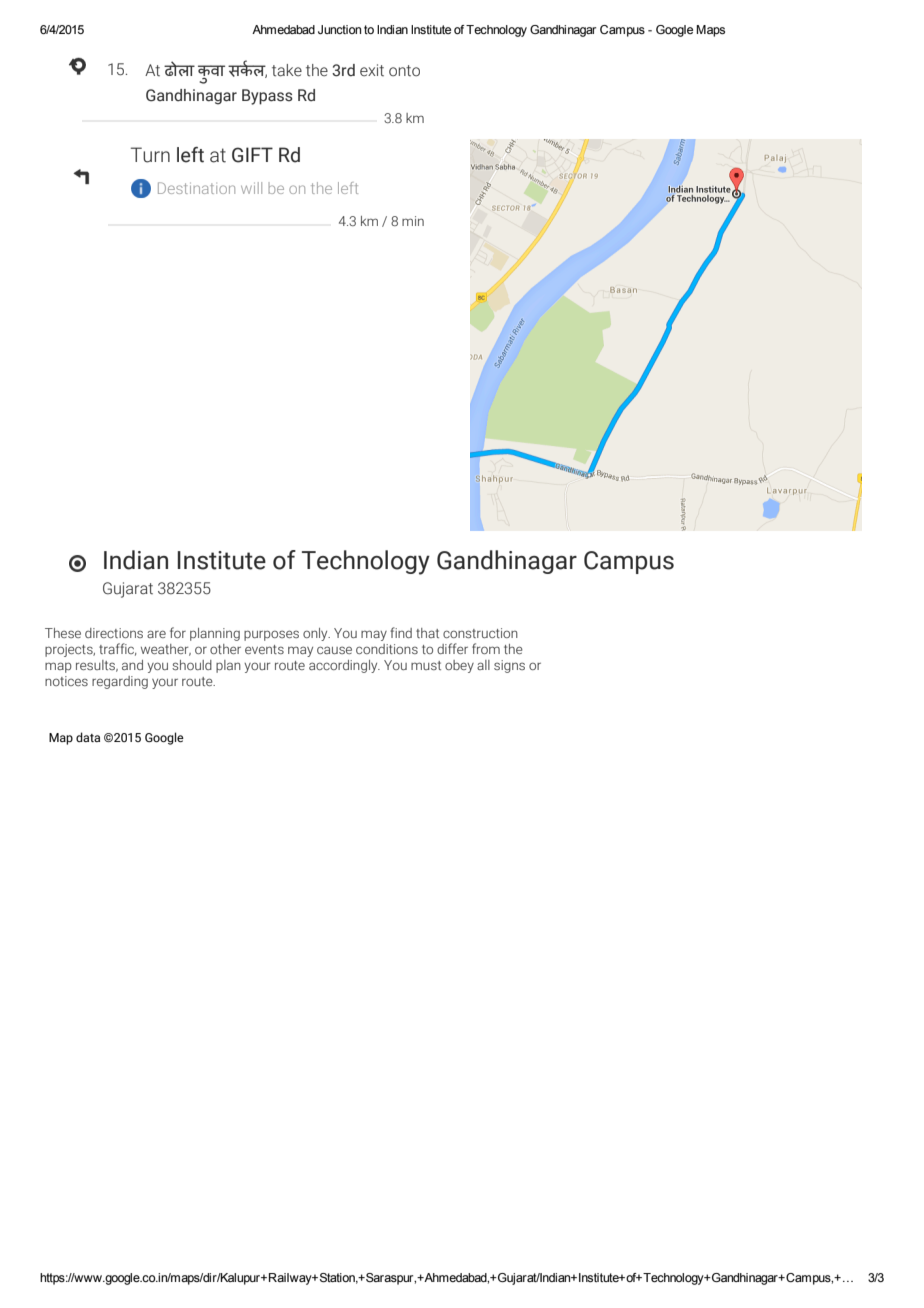  What do you see at coordinates (88, 737) in the document?
I see `data` at bounding box center [88, 737].
